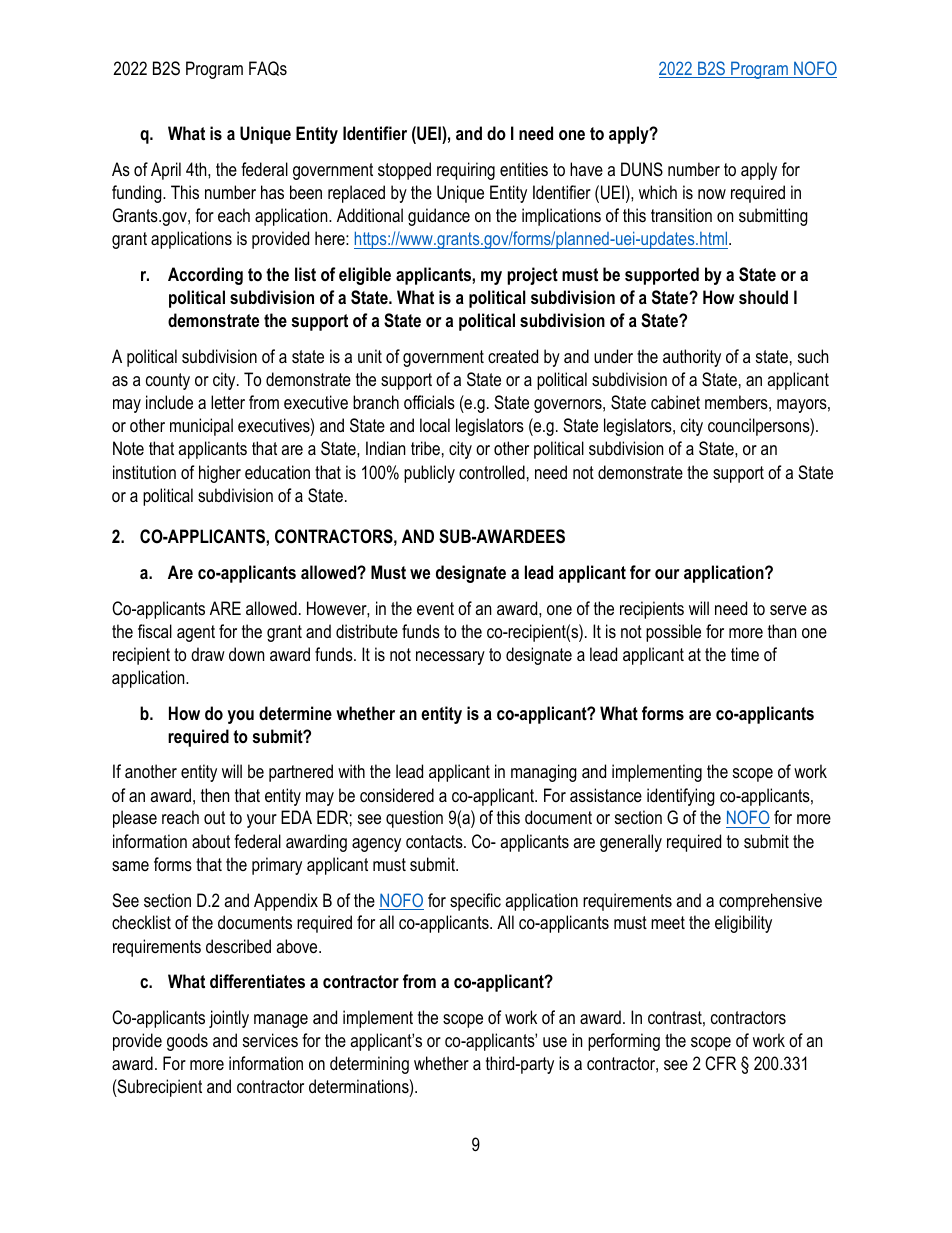 The height and width of the image is (1233, 952). I want to click on now, so click(712, 194).
